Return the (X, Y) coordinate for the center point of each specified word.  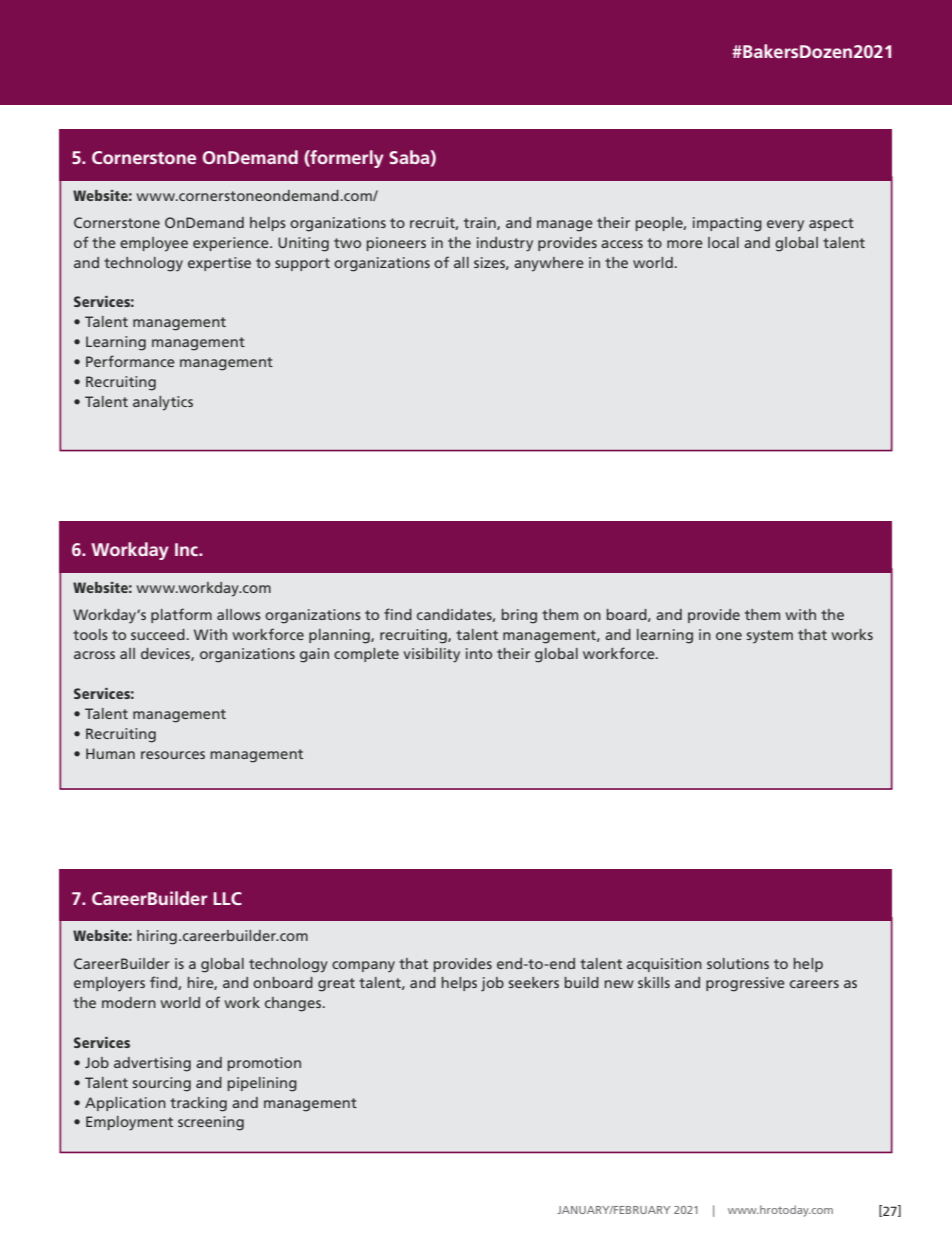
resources (173, 755)
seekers (534, 982)
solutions (738, 963)
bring (519, 616)
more (685, 244)
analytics (163, 403)
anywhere (549, 264)
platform (181, 615)
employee (154, 244)
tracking (198, 1104)
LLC (227, 898)
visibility (431, 655)
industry (505, 244)
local (723, 242)
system (770, 637)
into (479, 653)
